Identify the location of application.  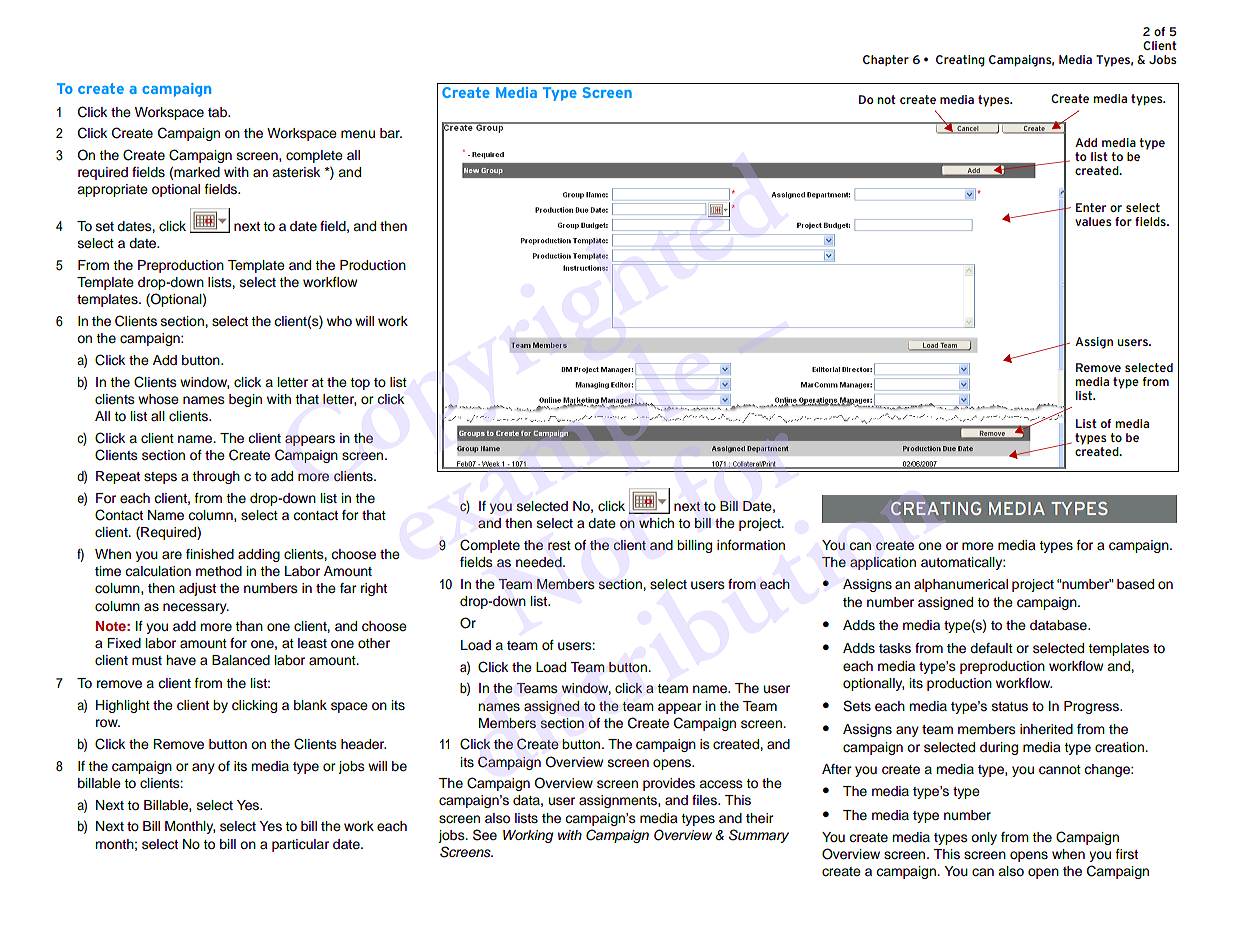
(883, 563).
